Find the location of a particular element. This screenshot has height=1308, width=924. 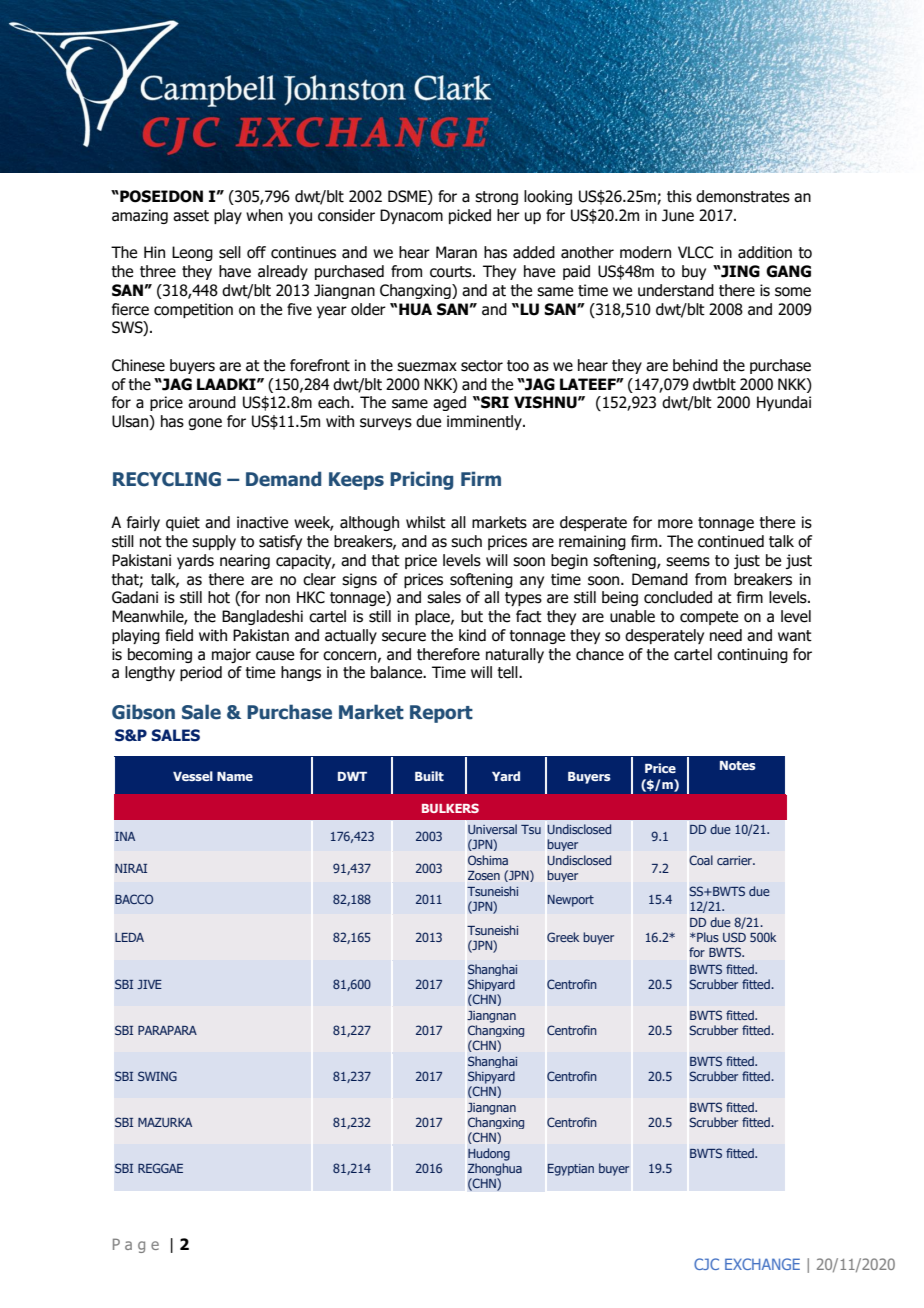

Egyptian is located at coordinates (571, 1170).
